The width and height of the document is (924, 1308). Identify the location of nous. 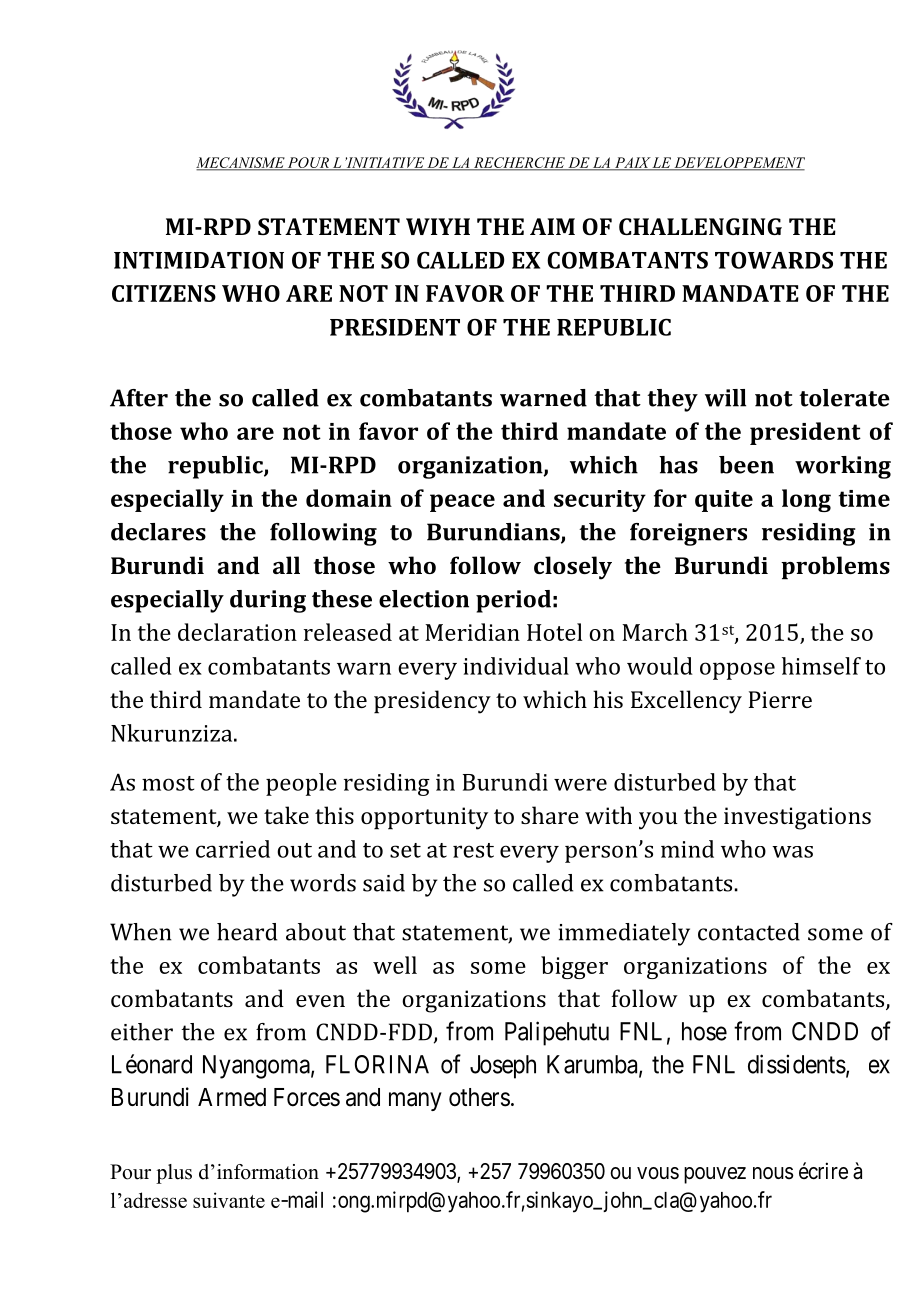
(773, 1173).
